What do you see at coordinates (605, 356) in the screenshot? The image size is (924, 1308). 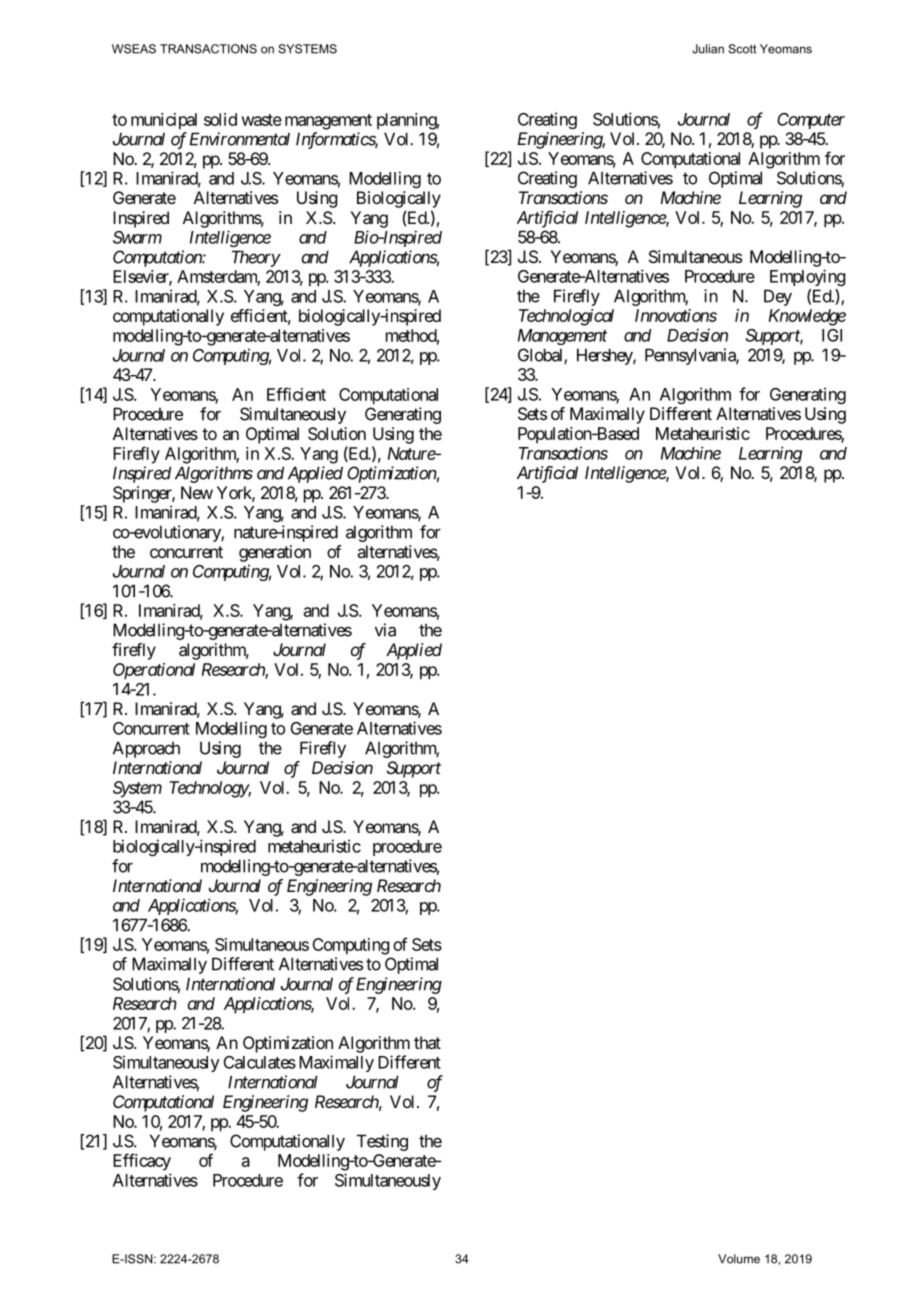 I see `Hershey` at bounding box center [605, 356].
